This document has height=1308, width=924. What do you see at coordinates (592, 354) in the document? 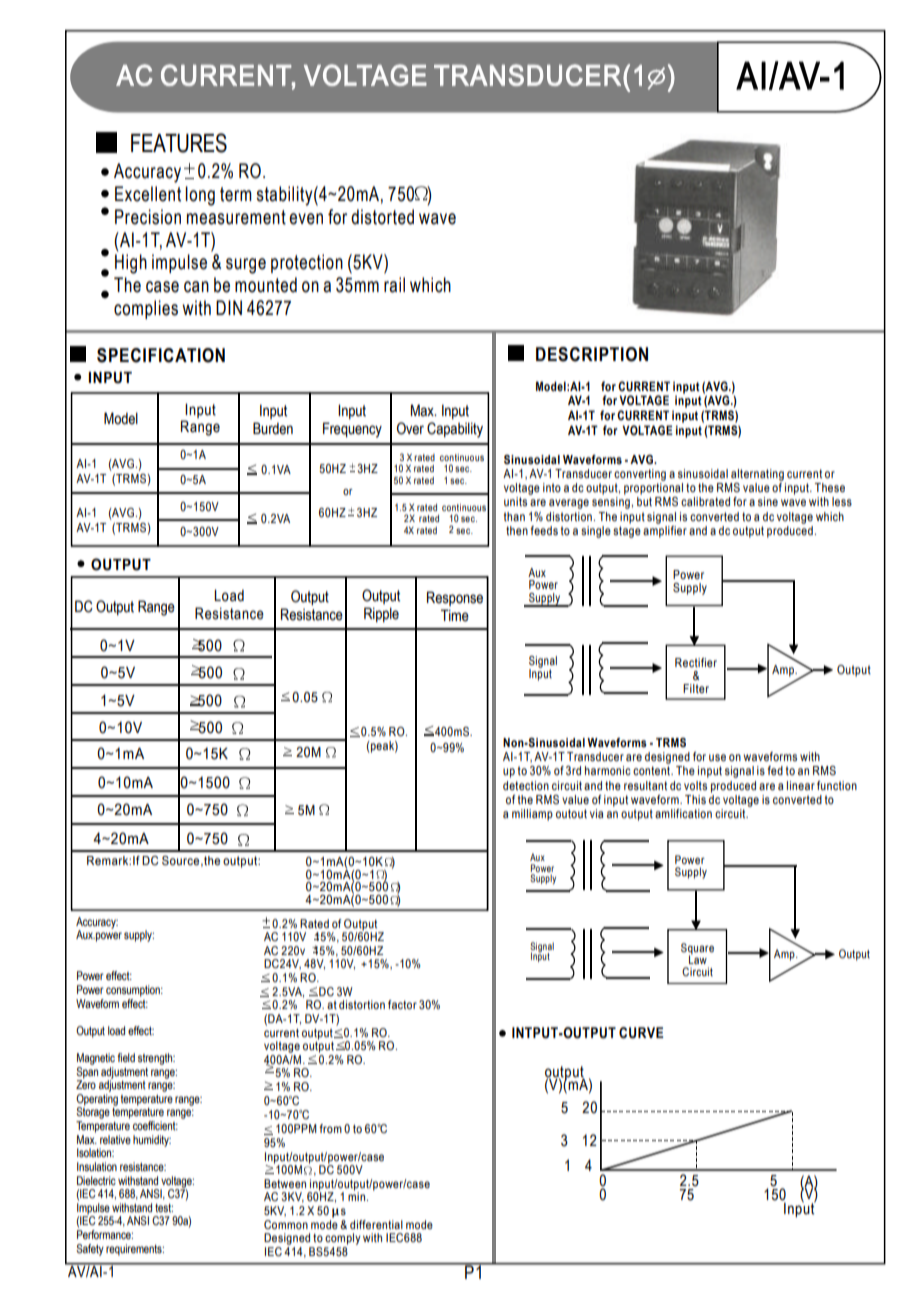
I see `DESCRIPTION` at bounding box center [592, 354].
